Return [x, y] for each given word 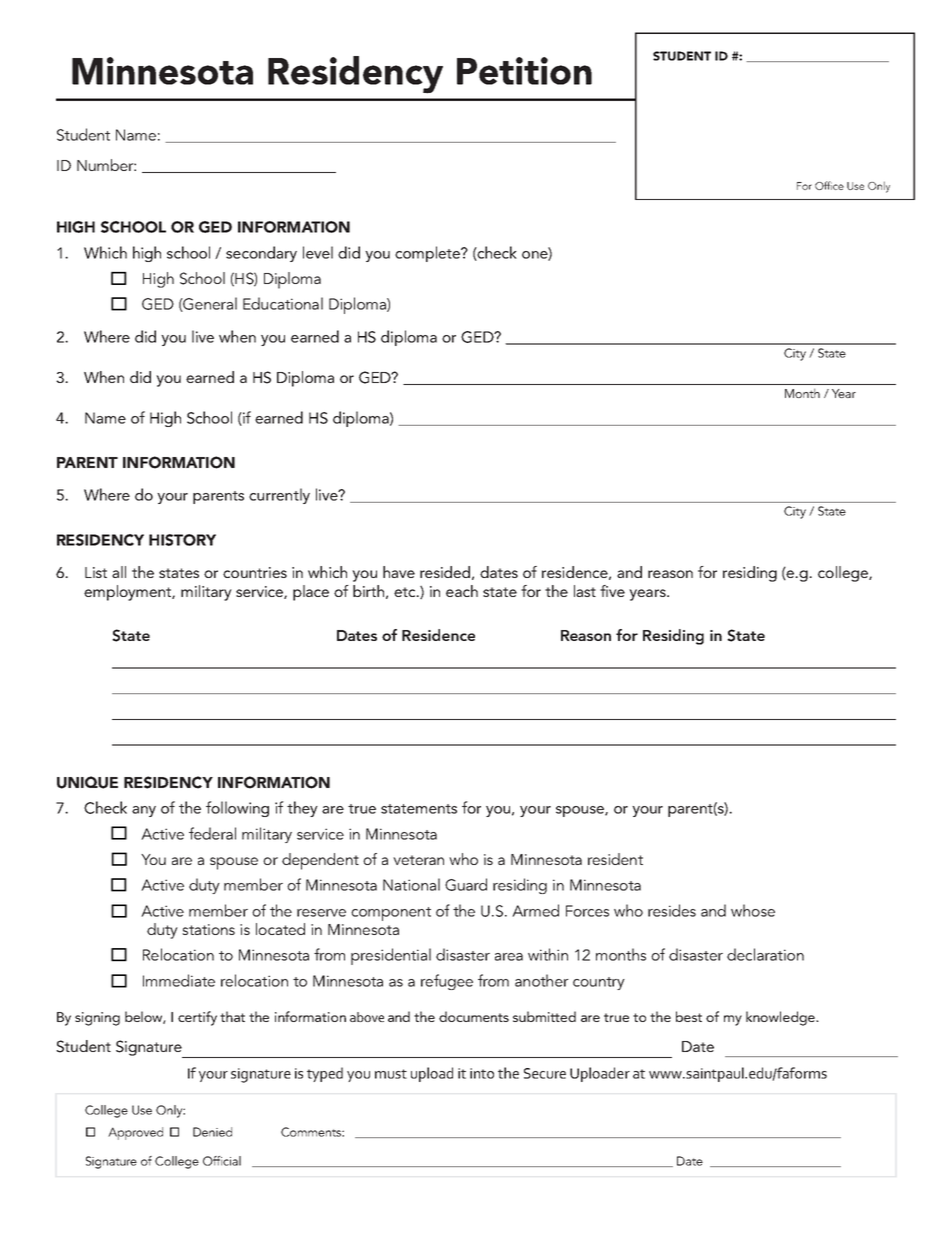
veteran [418, 860]
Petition [524, 71]
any [144, 811]
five [612, 591]
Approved [135, 1133]
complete [429, 254]
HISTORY [182, 540]
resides [672, 910]
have [399, 572]
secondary [261, 254]
